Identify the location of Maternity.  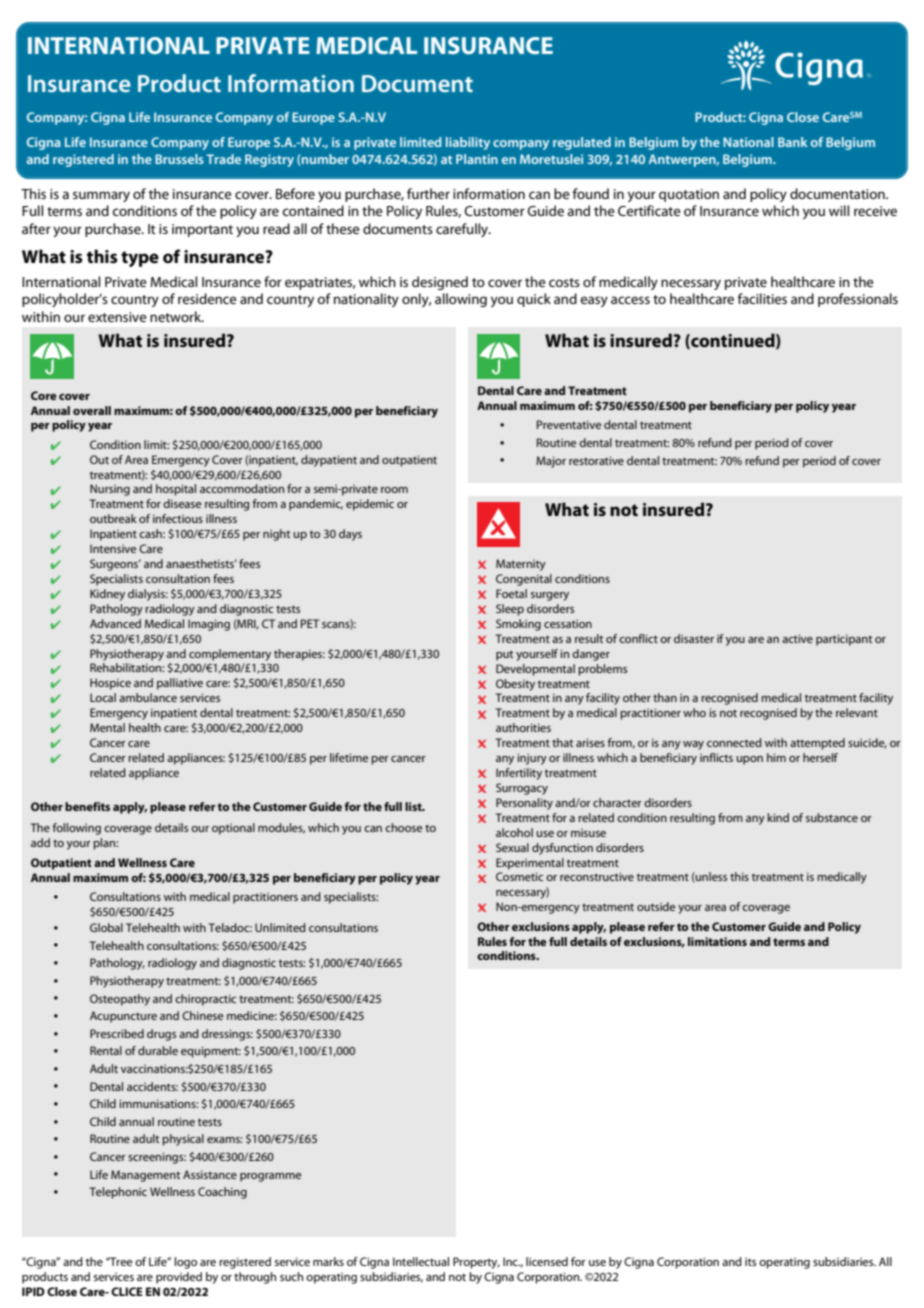
(521, 565).
